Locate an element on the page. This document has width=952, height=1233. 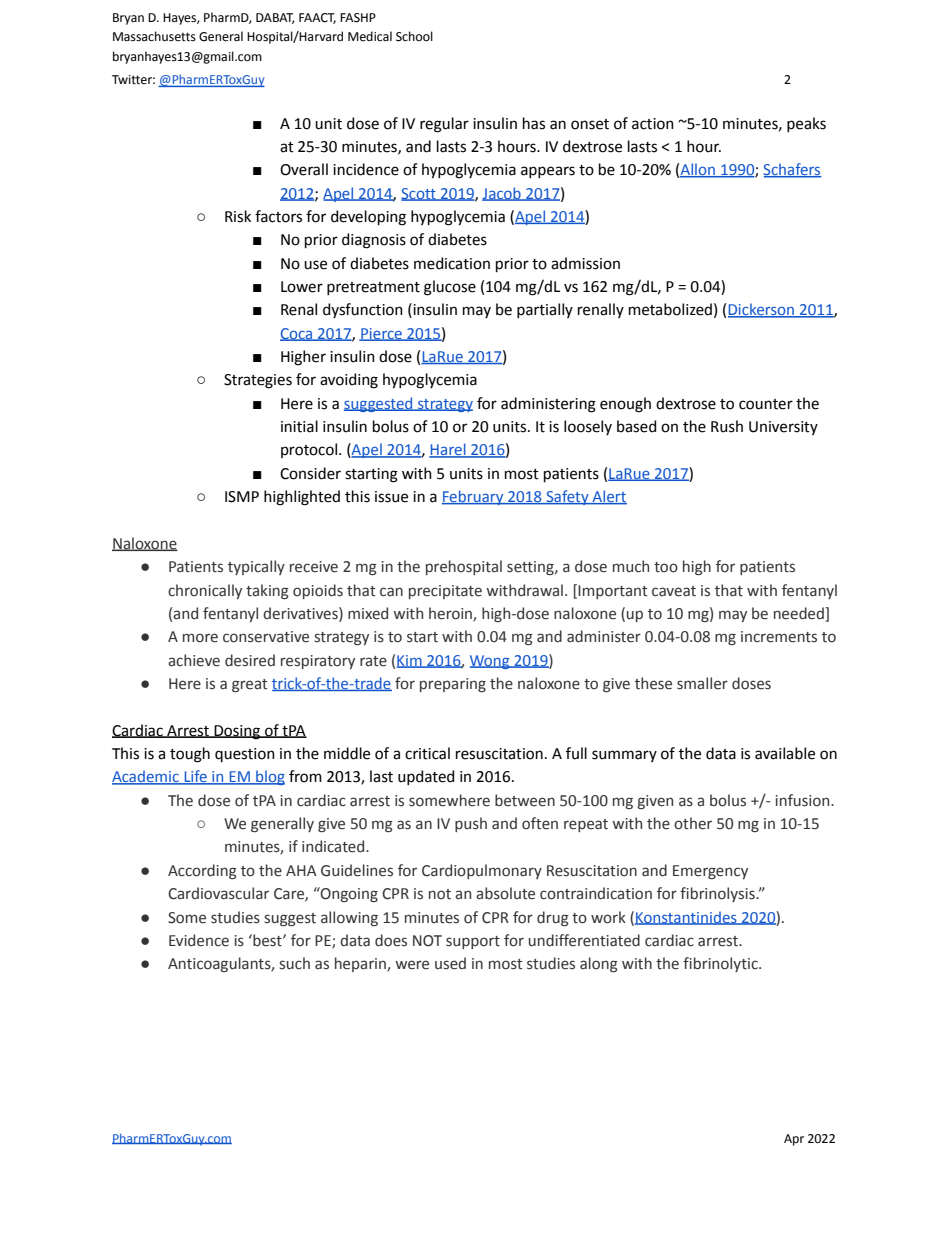
Massachusetts is located at coordinates (154, 36).
